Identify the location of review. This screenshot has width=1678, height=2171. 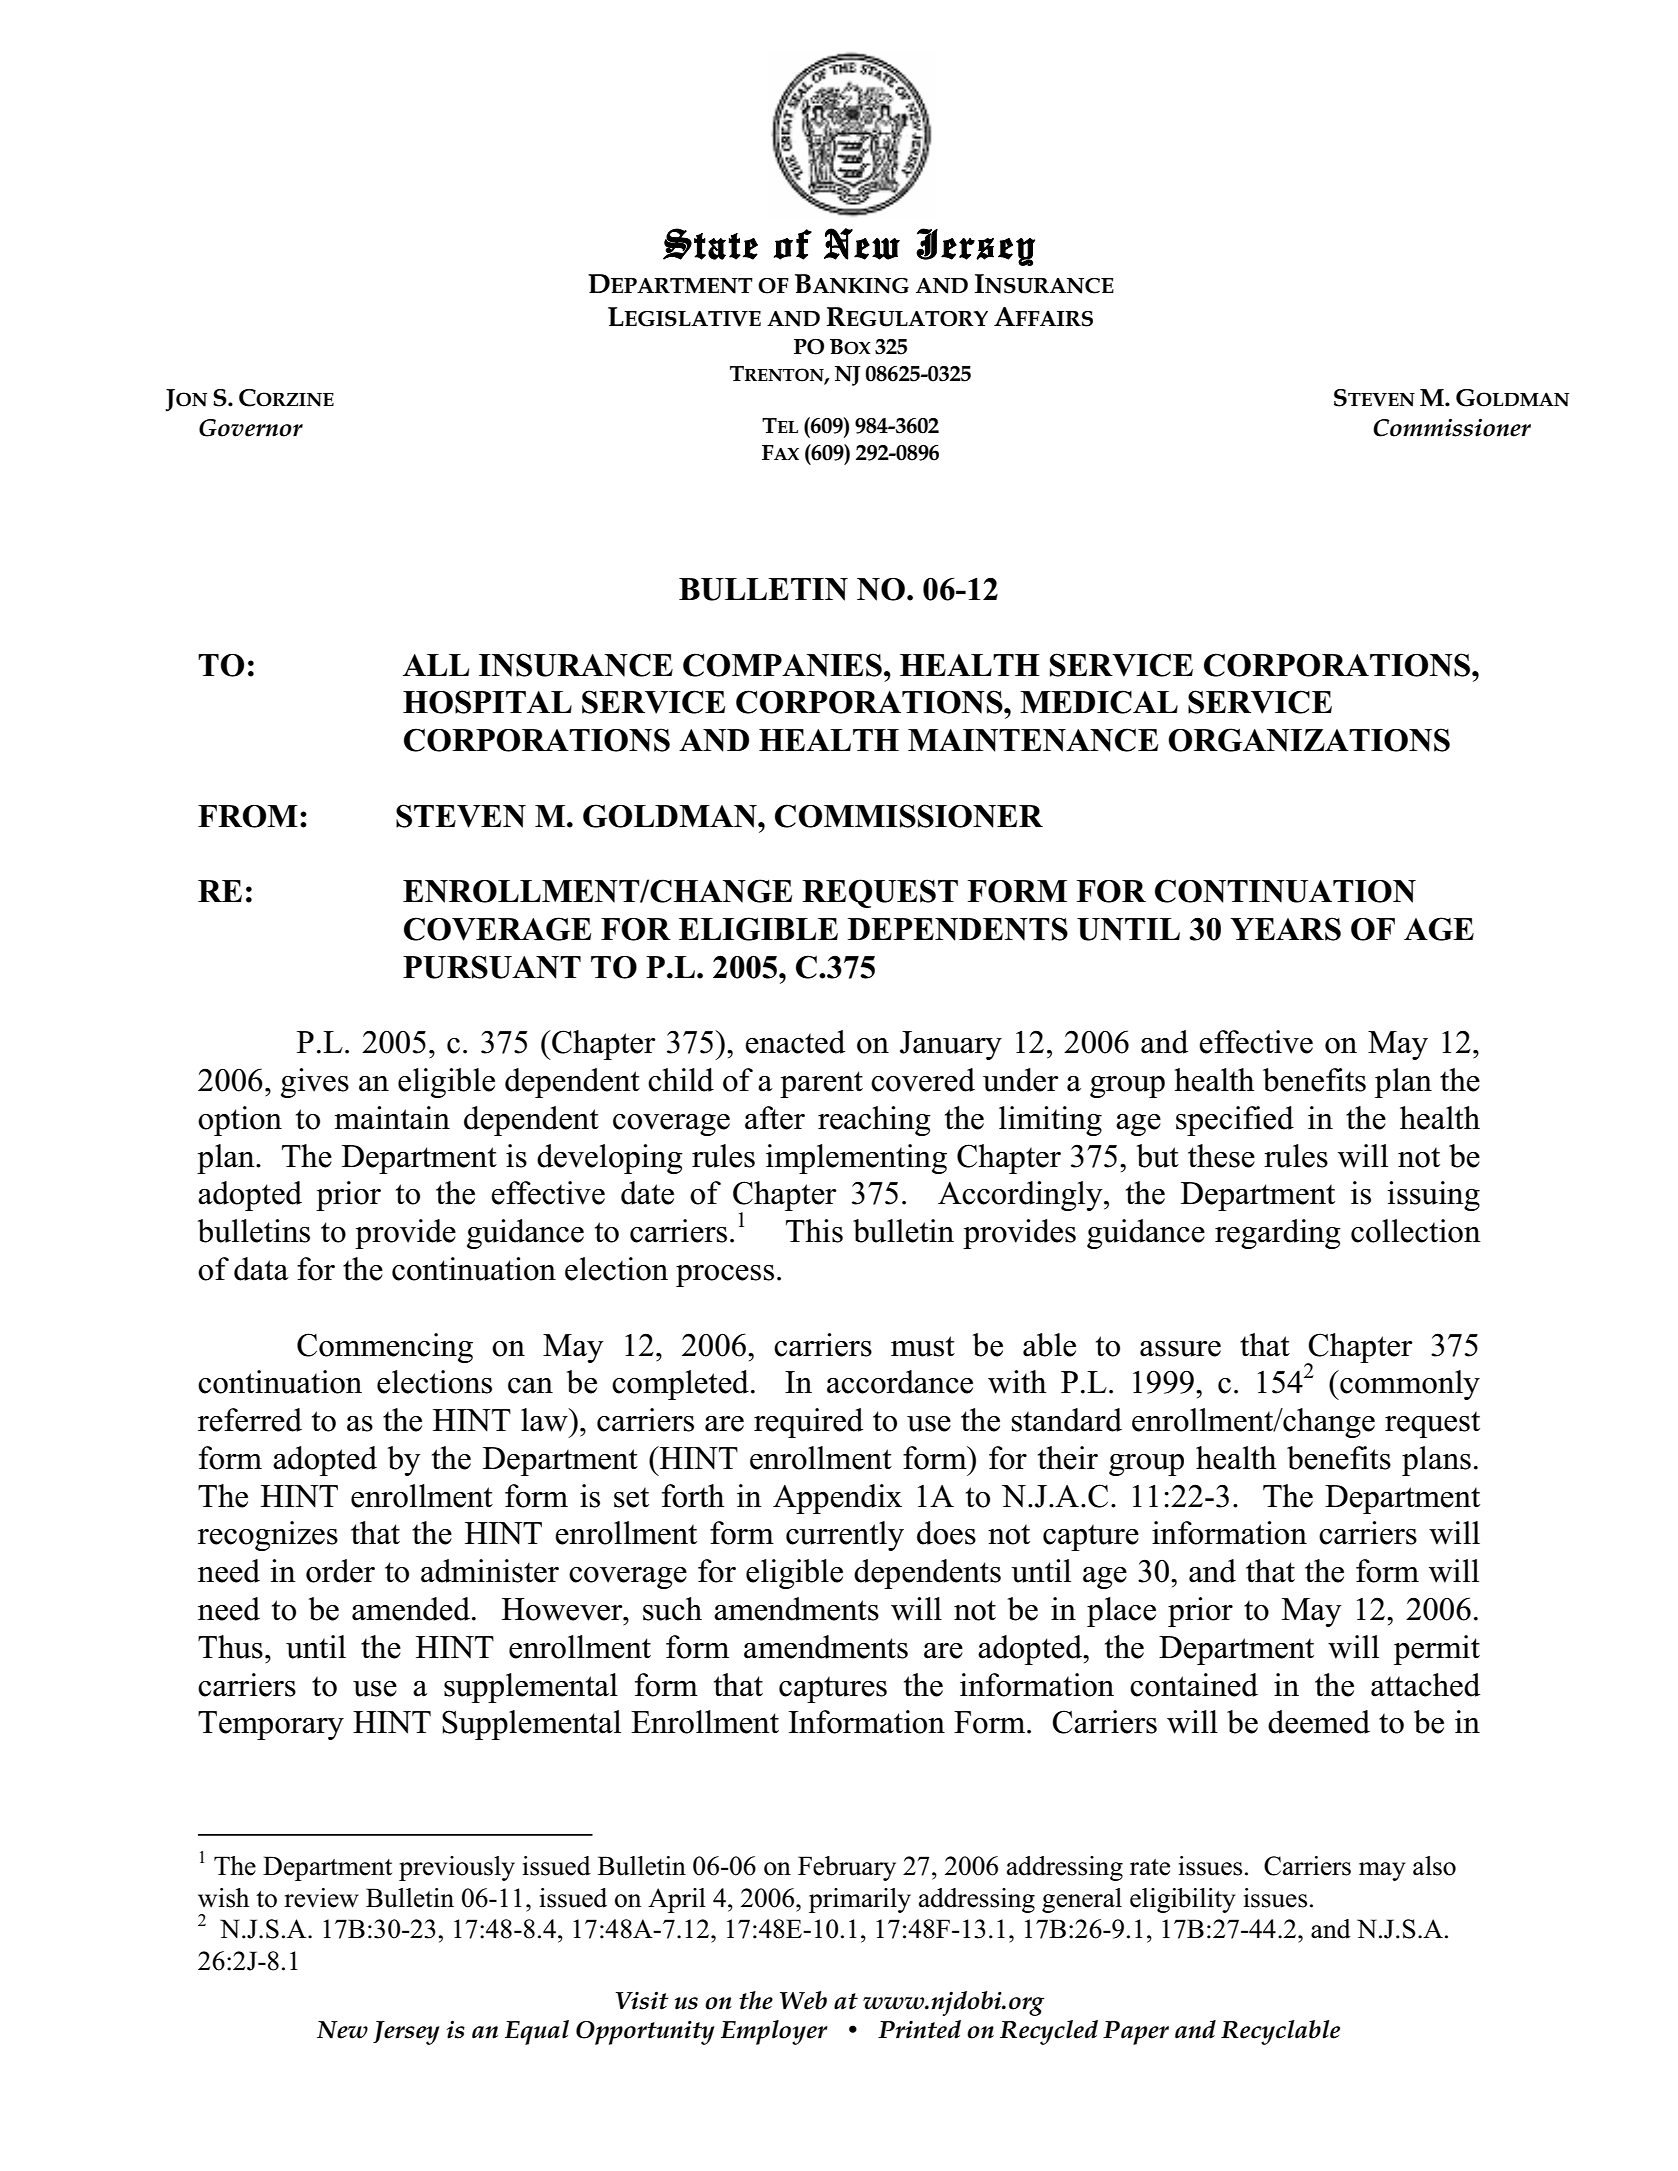
(321, 1898).
